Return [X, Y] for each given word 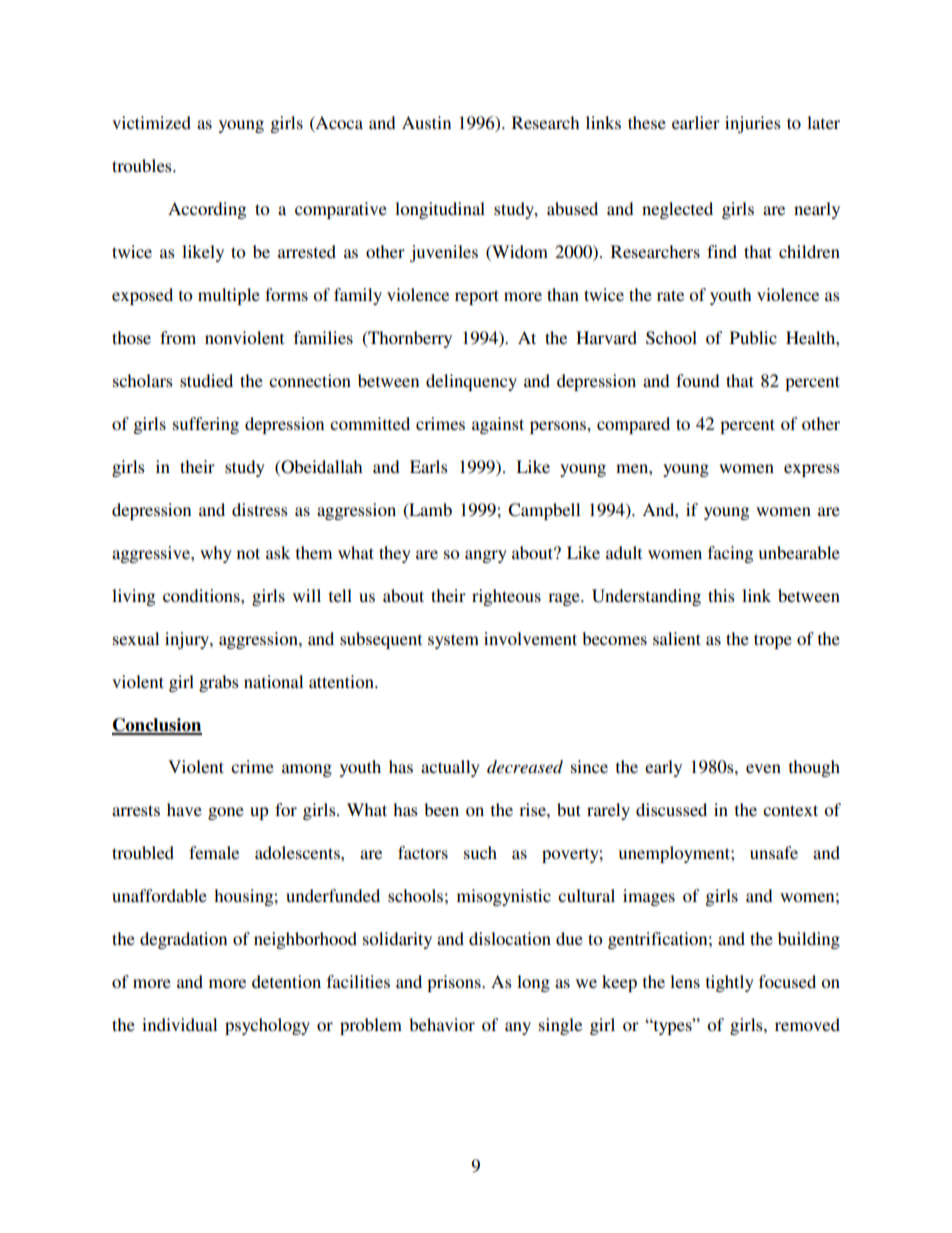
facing [730, 554]
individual [179, 1024]
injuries [753, 124]
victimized [151, 122]
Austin [426, 122]
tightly [730, 983]
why [216, 554]
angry [486, 556]
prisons [455, 983]
